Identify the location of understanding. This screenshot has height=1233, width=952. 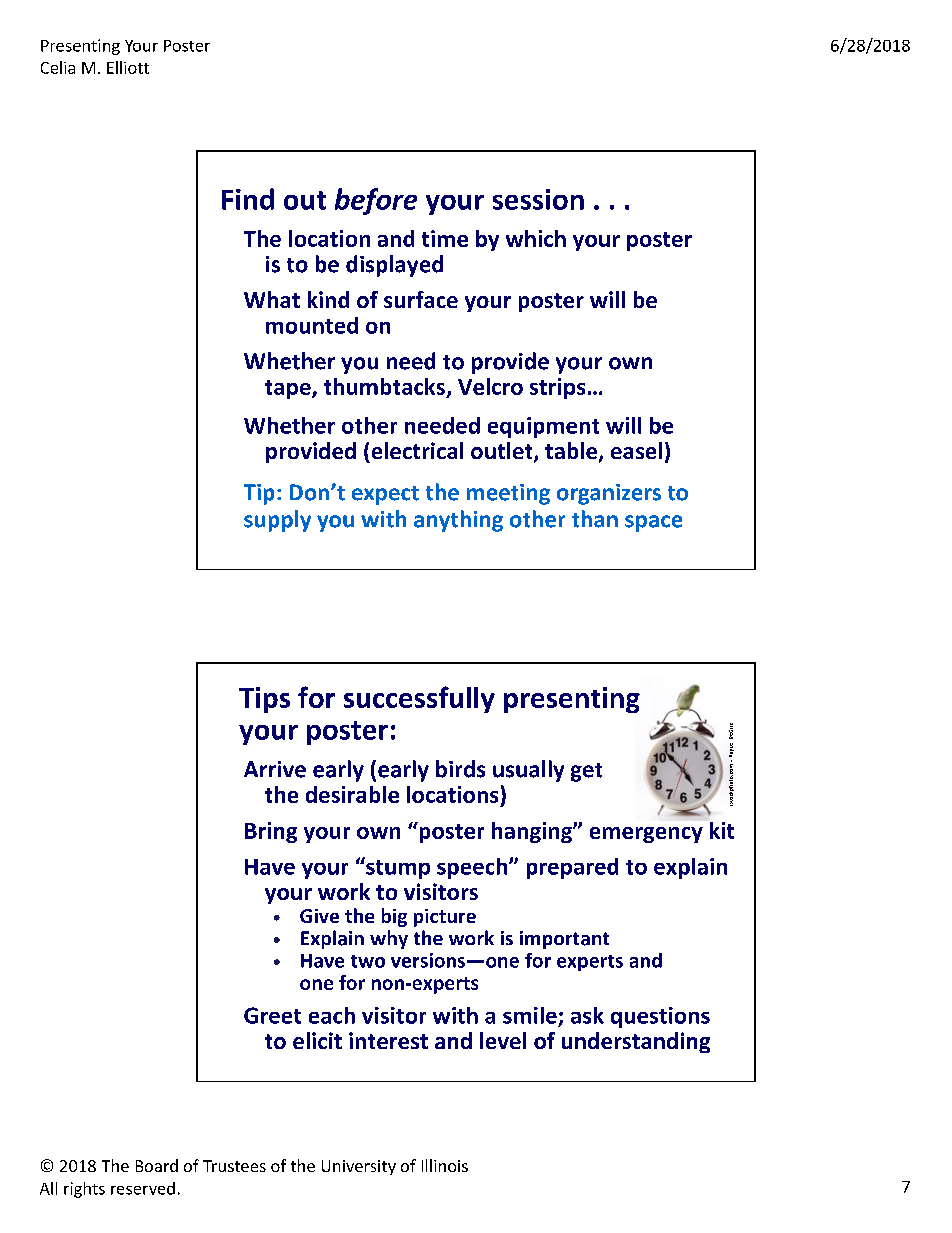
(636, 1042).
